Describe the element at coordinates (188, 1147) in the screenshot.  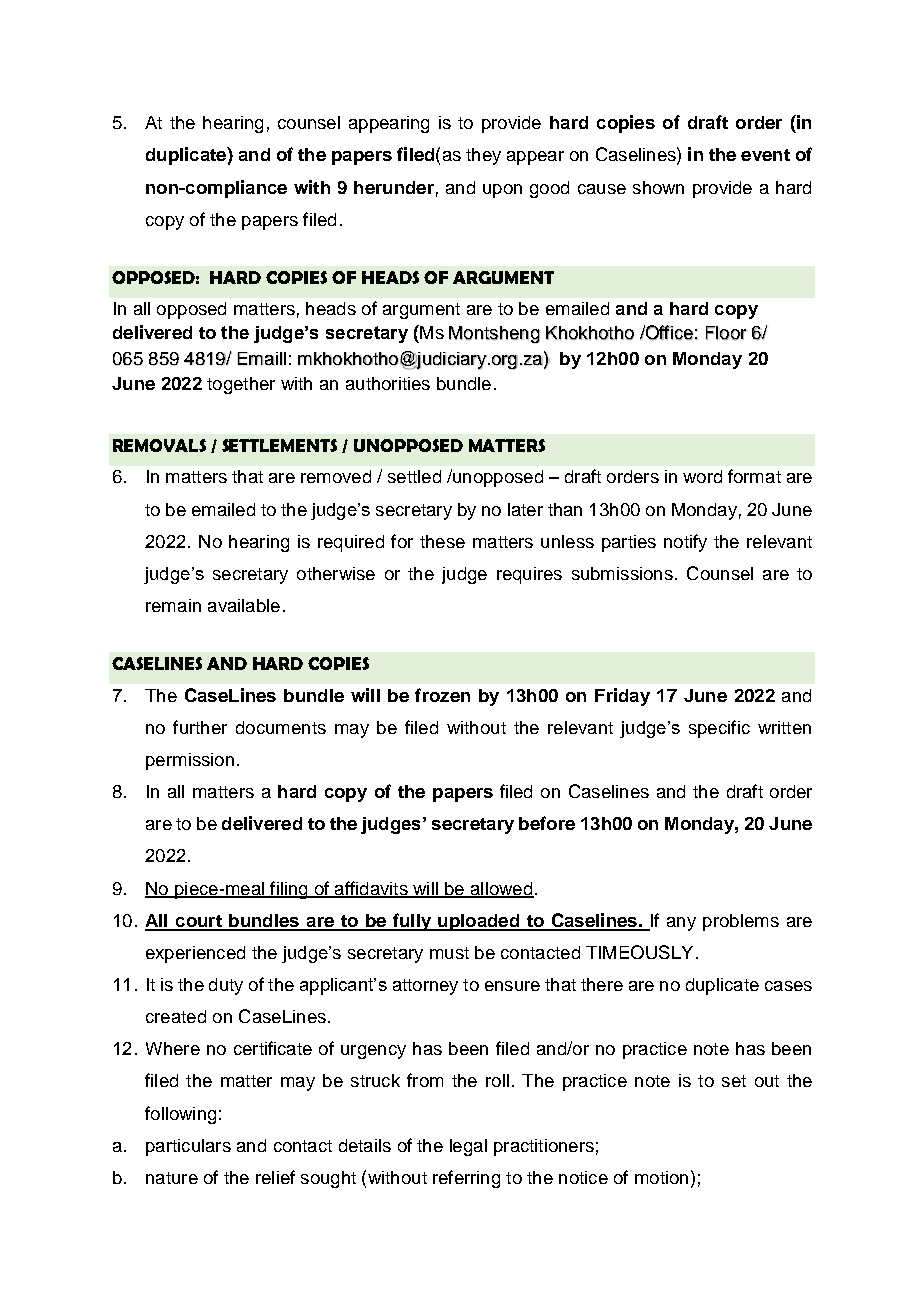
I see `particulars` at that location.
